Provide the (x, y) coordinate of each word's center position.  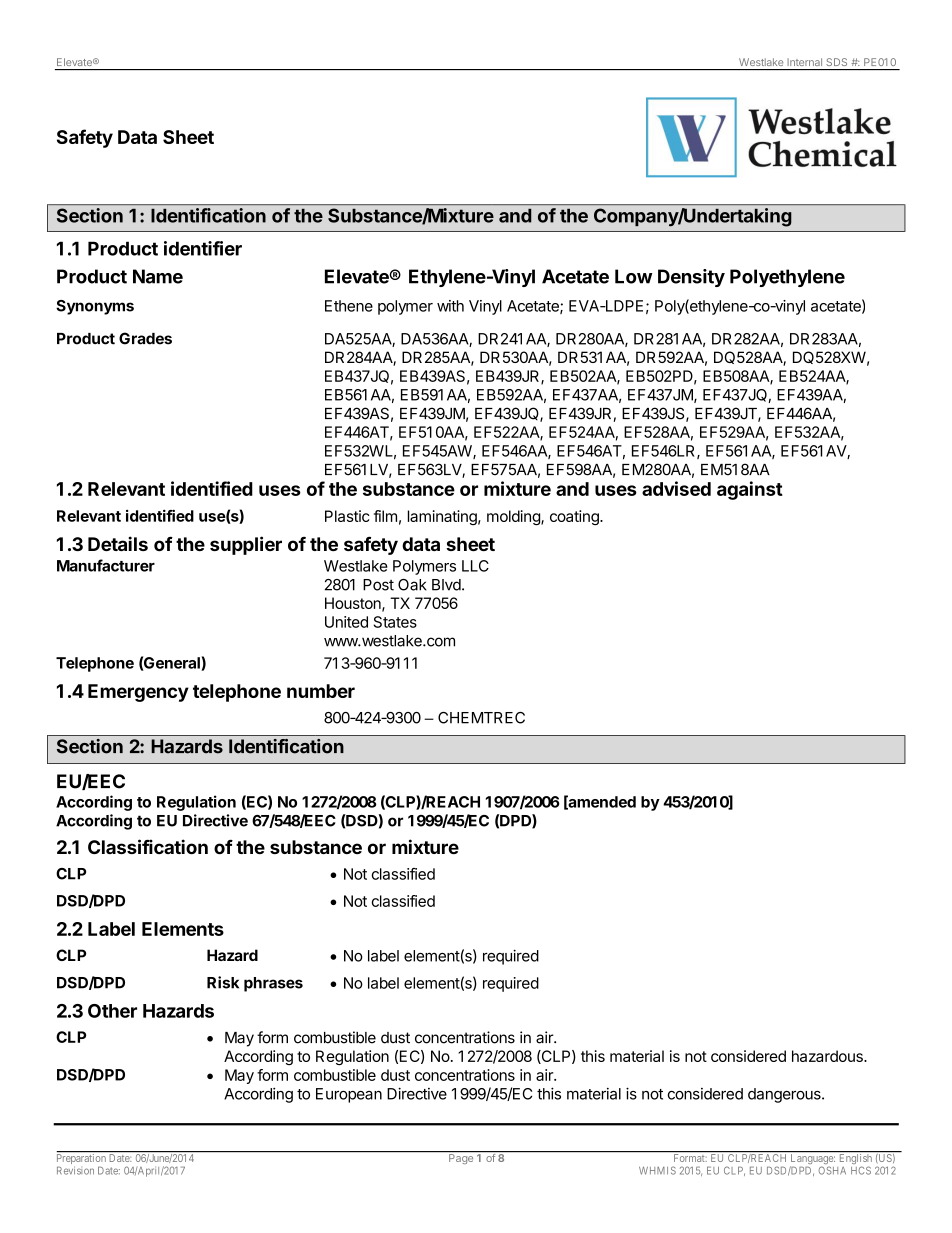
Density (691, 278)
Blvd (446, 585)
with (450, 306)
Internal (805, 62)
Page (461, 1158)
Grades (145, 338)
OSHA (832, 1170)
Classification (148, 846)
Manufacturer (106, 565)
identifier (203, 248)
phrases (273, 984)
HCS (861, 1170)
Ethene (349, 306)
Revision (75, 1170)
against (750, 490)
